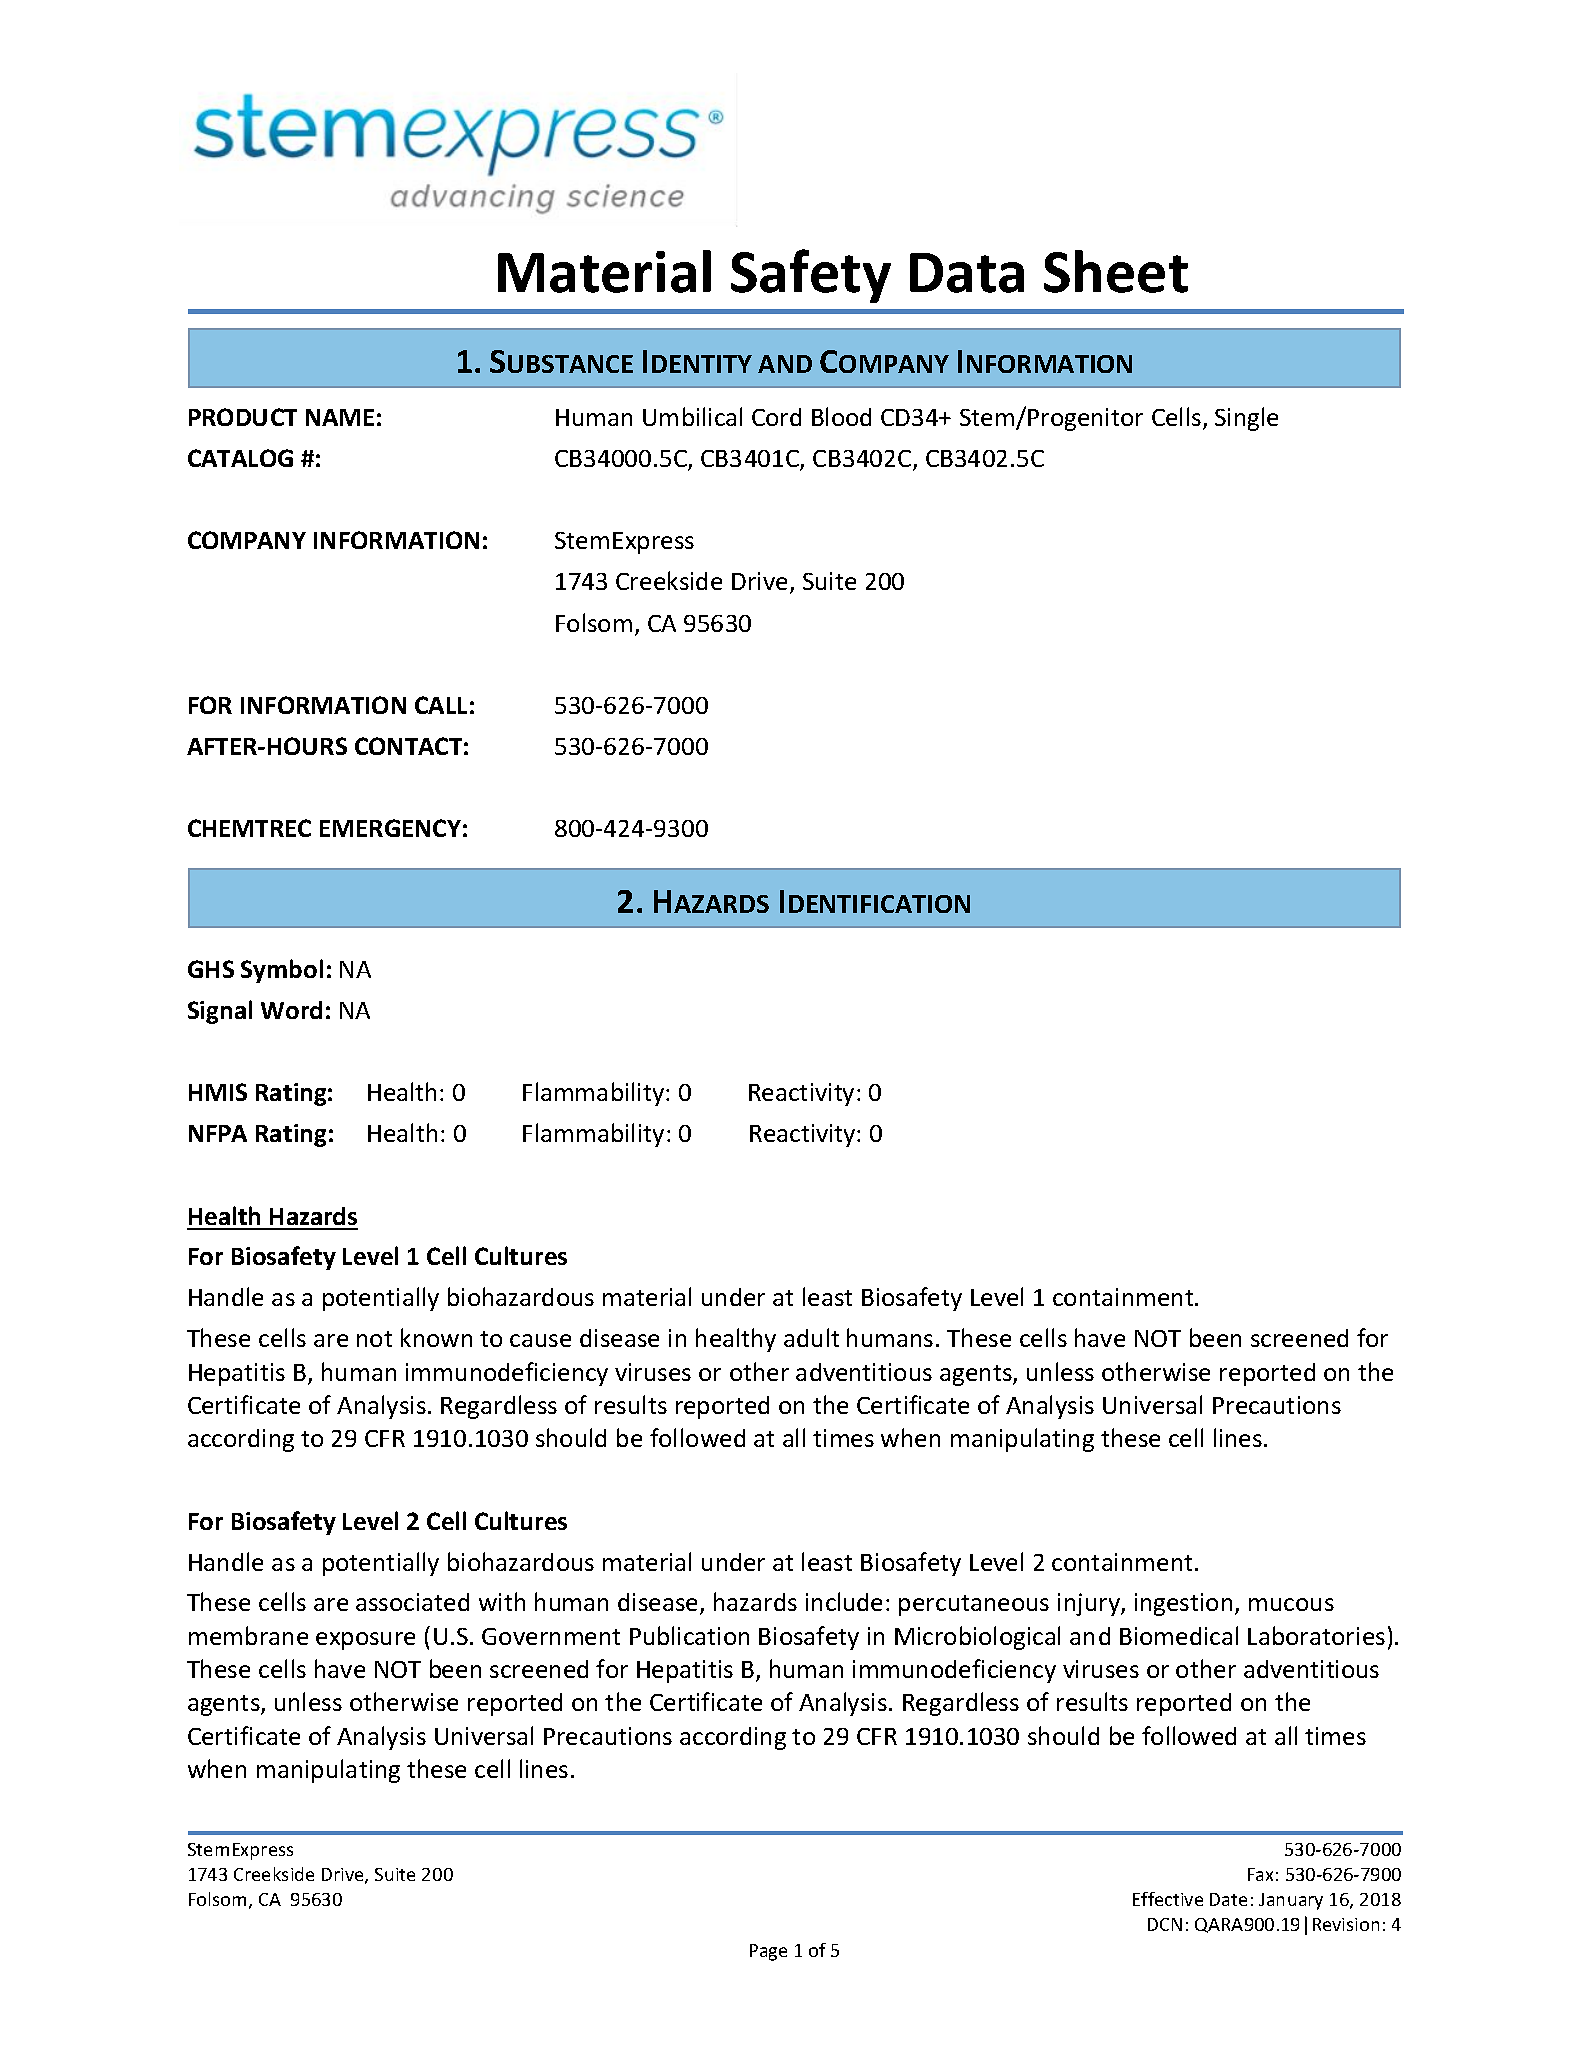  What do you see at coordinates (768, 1952) in the screenshot?
I see `Page` at bounding box center [768, 1952].
